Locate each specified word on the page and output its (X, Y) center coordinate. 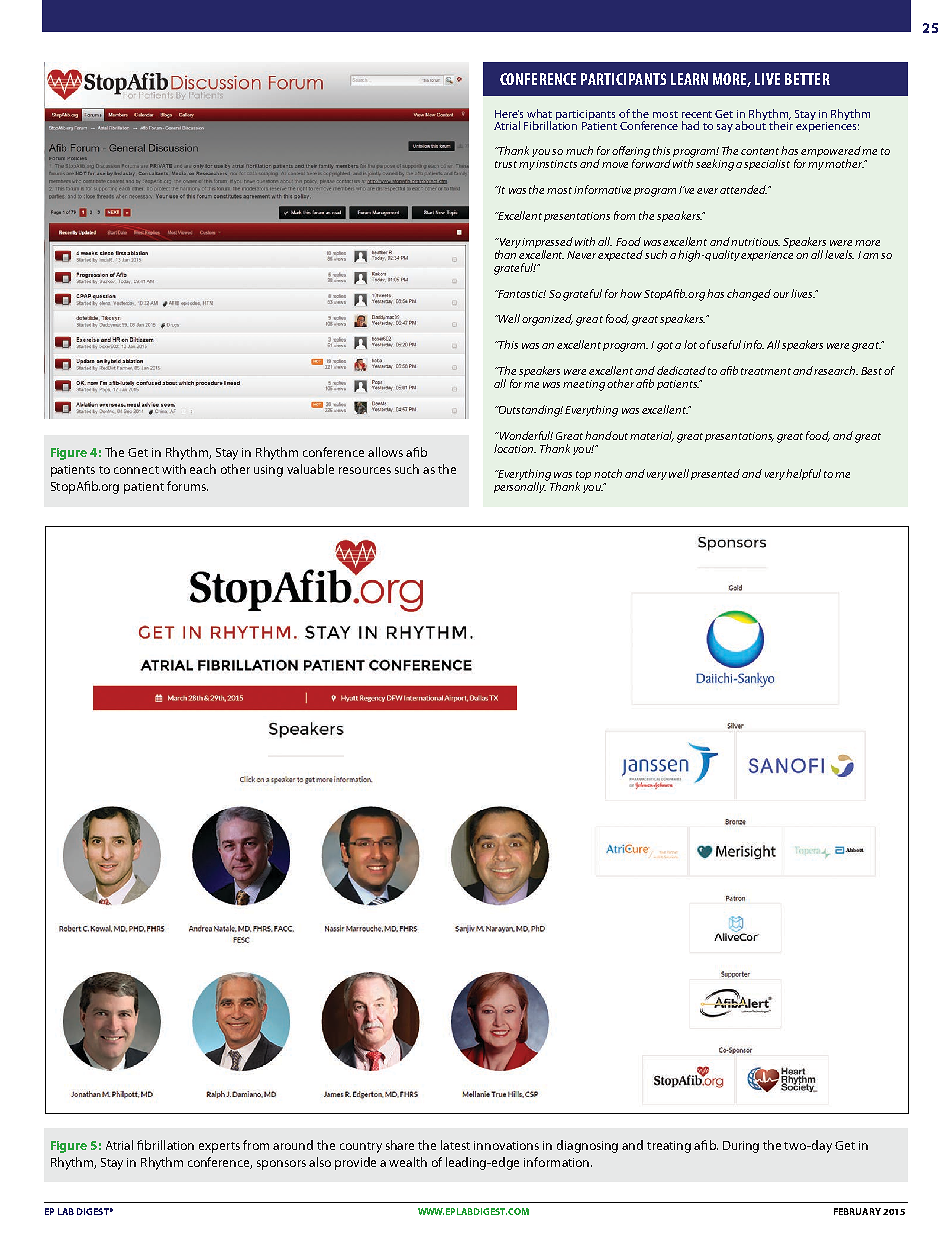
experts (219, 1147)
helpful (803, 474)
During (741, 1147)
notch (608, 473)
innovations (506, 1145)
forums (187, 486)
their (781, 124)
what (539, 113)
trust (506, 164)
